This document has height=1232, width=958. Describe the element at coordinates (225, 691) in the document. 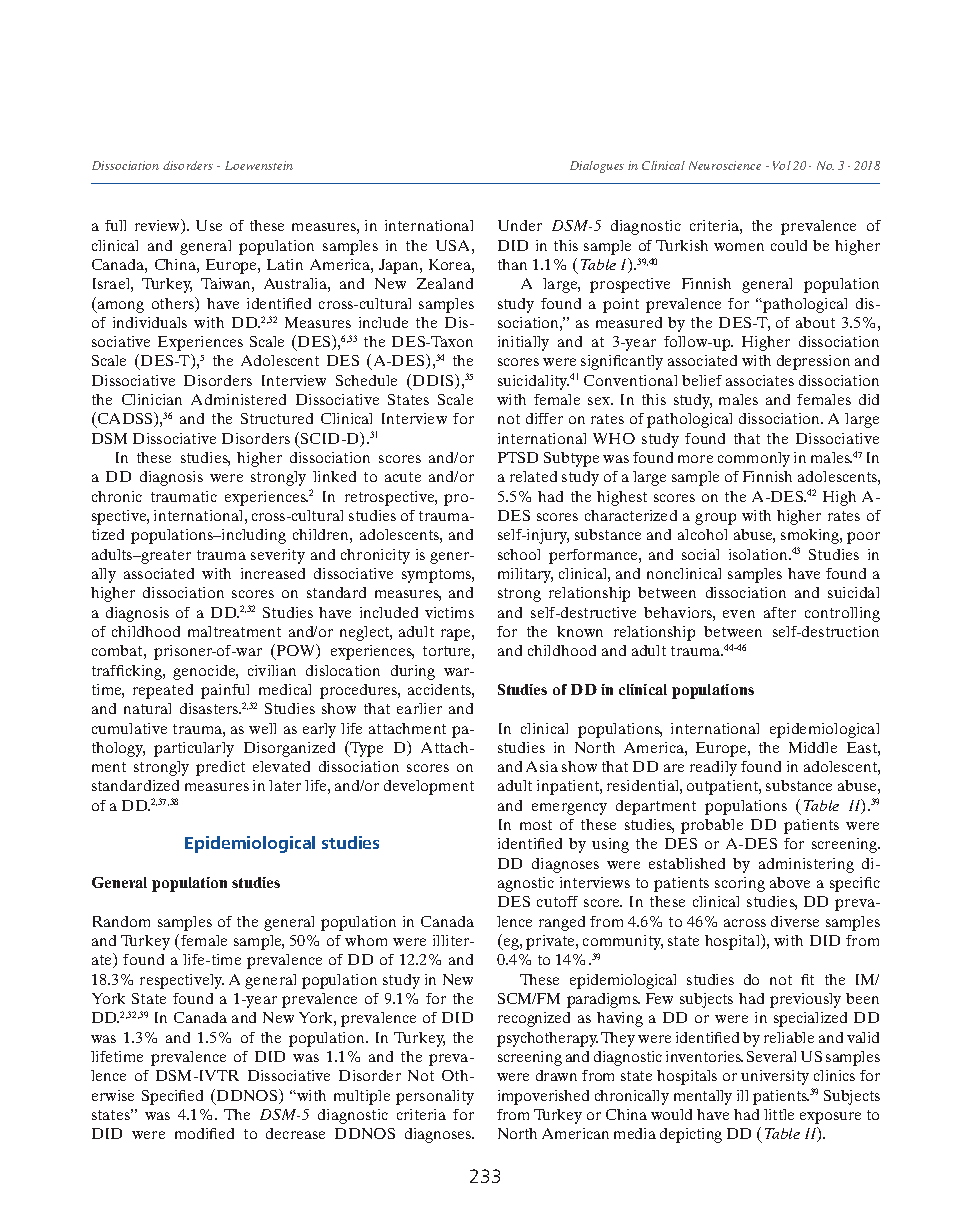

I see `painful` at that location.
